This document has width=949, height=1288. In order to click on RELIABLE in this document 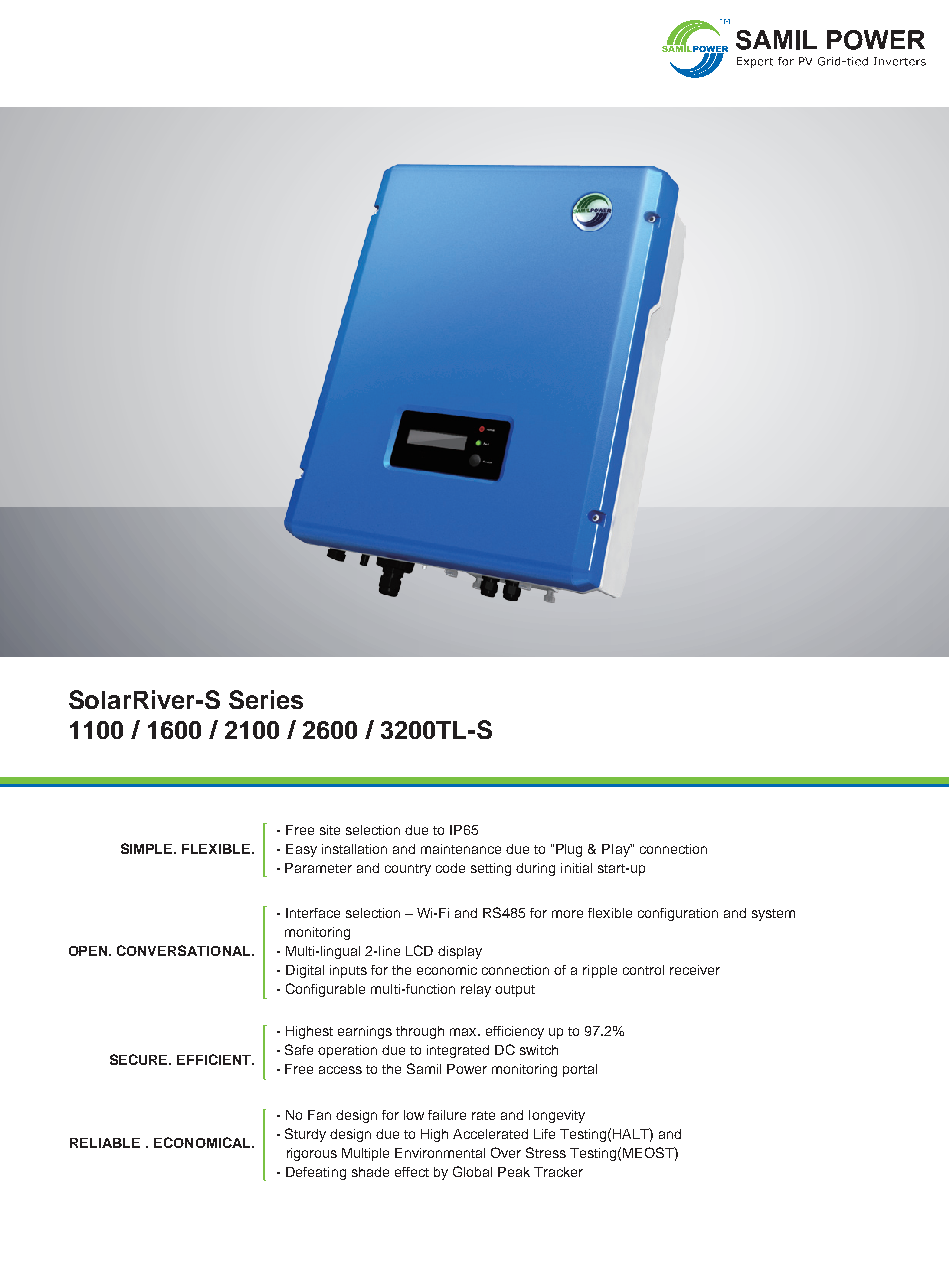, I will do `click(105, 1143)`.
